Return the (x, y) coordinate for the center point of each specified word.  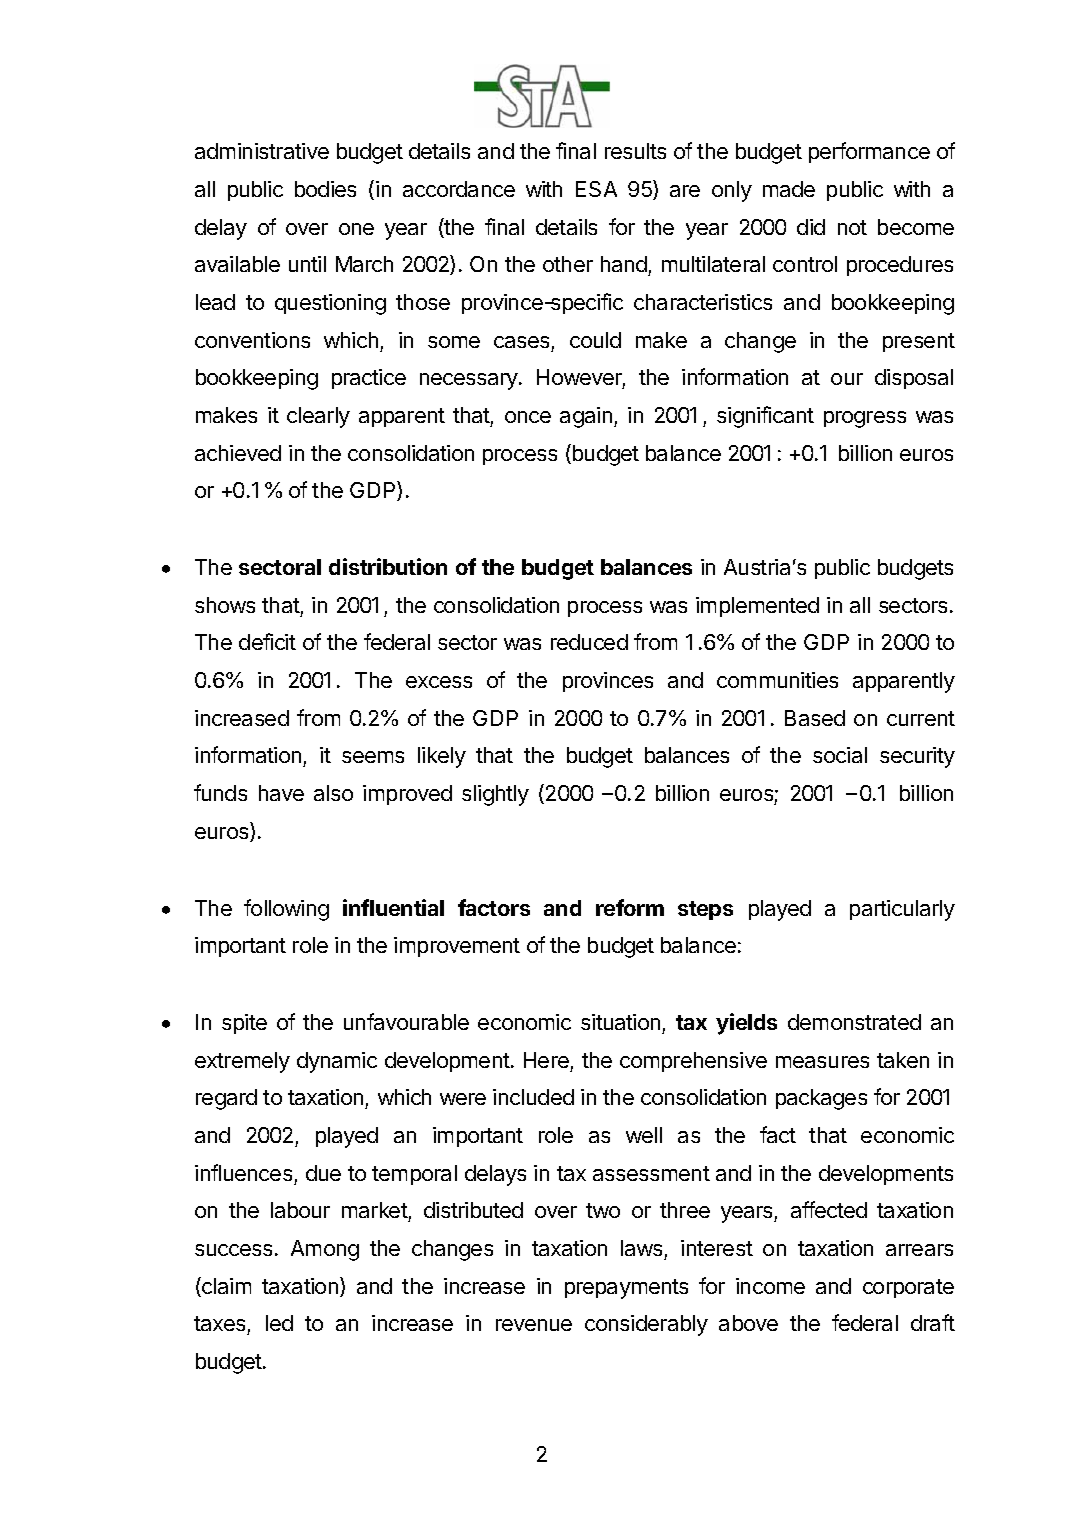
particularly (902, 910)
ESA (596, 189)
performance (869, 152)
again (586, 417)
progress (865, 419)
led (279, 1323)
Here (546, 1060)
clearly (318, 417)
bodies (325, 189)
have (281, 793)
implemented (757, 607)
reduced (589, 642)
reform (630, 907)
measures (822, 1062)
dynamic (337, 1062)
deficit (267, 641)
